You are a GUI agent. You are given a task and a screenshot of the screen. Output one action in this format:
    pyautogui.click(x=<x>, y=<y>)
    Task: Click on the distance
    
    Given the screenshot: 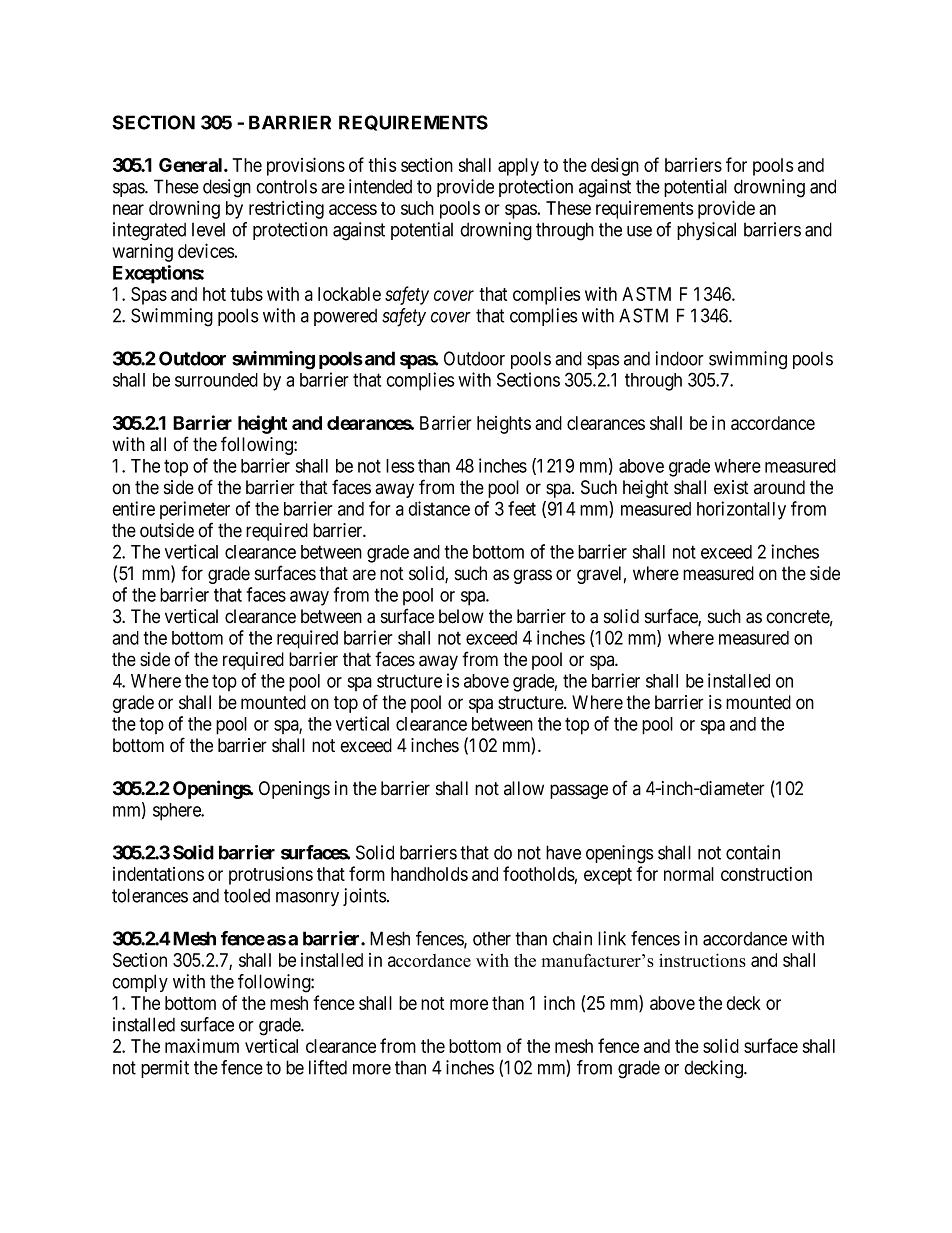 What is the action you would take?
    pyautogui.click(x=439, y=508)
